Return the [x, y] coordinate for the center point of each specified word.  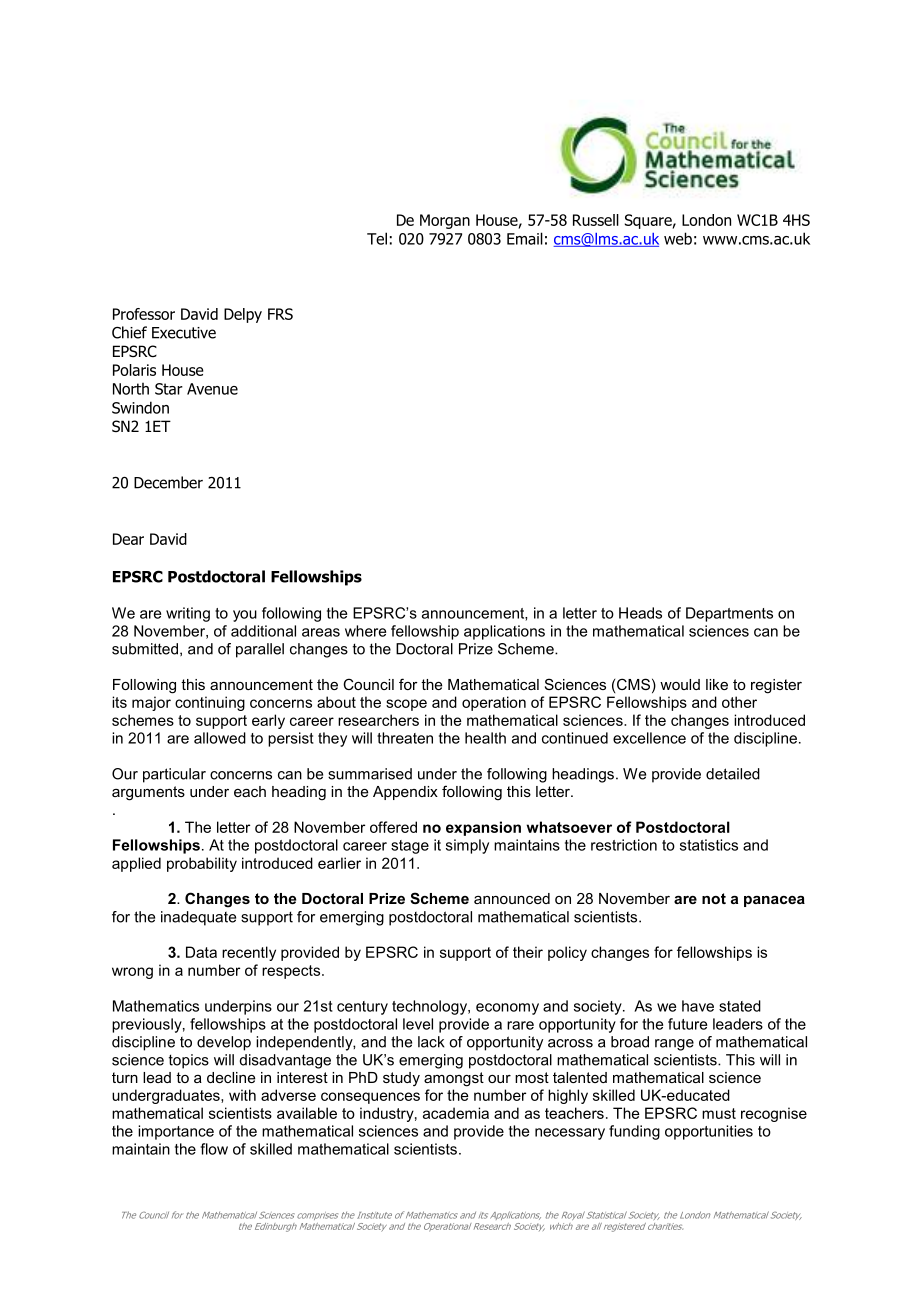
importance [176, 1132]
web [678, 238]
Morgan [445, 221]
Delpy [243, 315]
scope [406, 705]
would [680, 684]
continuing [210, 703]
